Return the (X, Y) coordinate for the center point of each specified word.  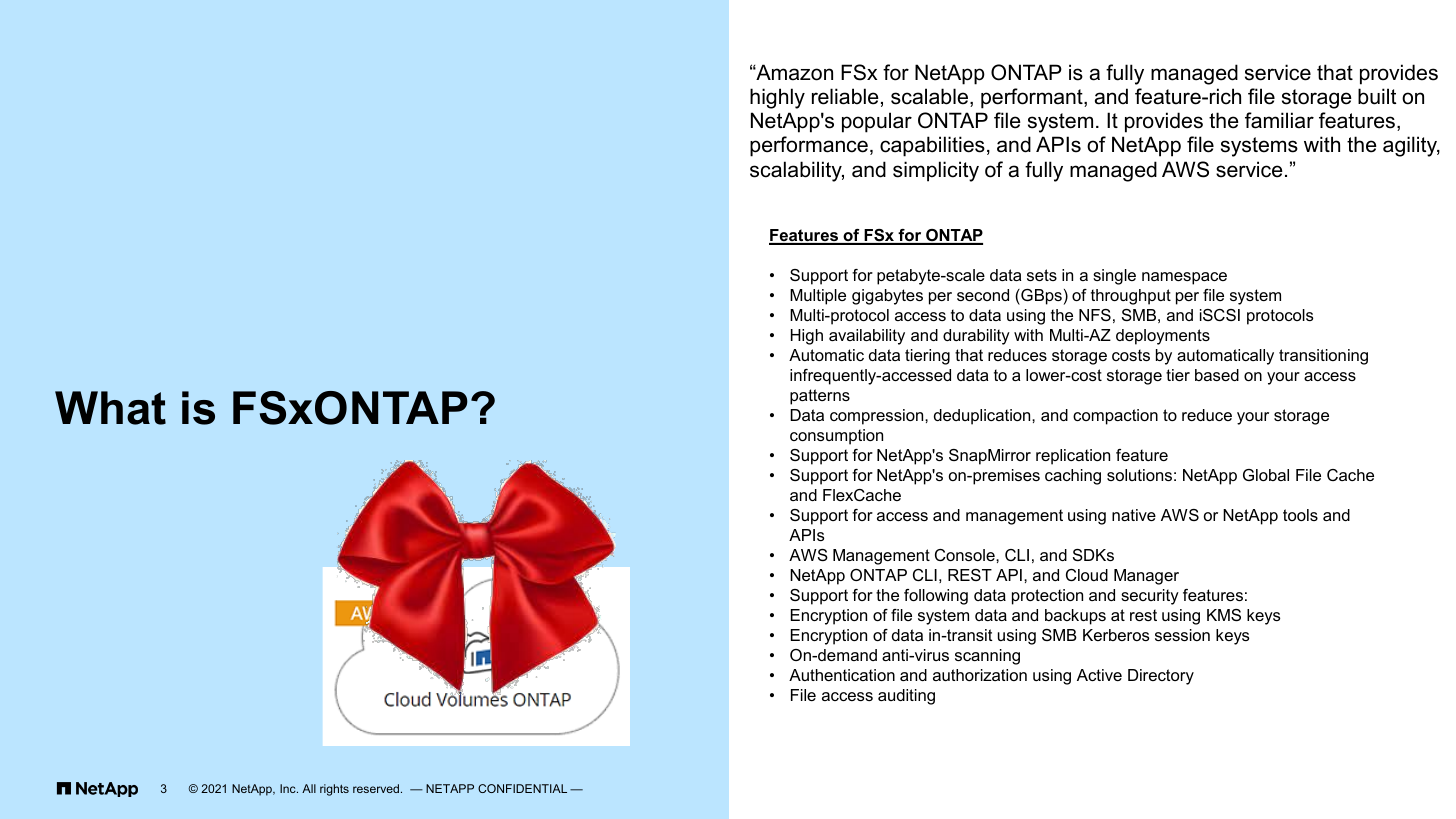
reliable (845, 96)
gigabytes (887, 297)
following (936, 597)
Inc (289, 788)
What (110, 408)
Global (1266, 475)
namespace (1184, 278)
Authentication (842, 675)
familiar (1279, 120)
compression (878, 417)
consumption (836, 437)
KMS (1224, 615)
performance (809, 146)
